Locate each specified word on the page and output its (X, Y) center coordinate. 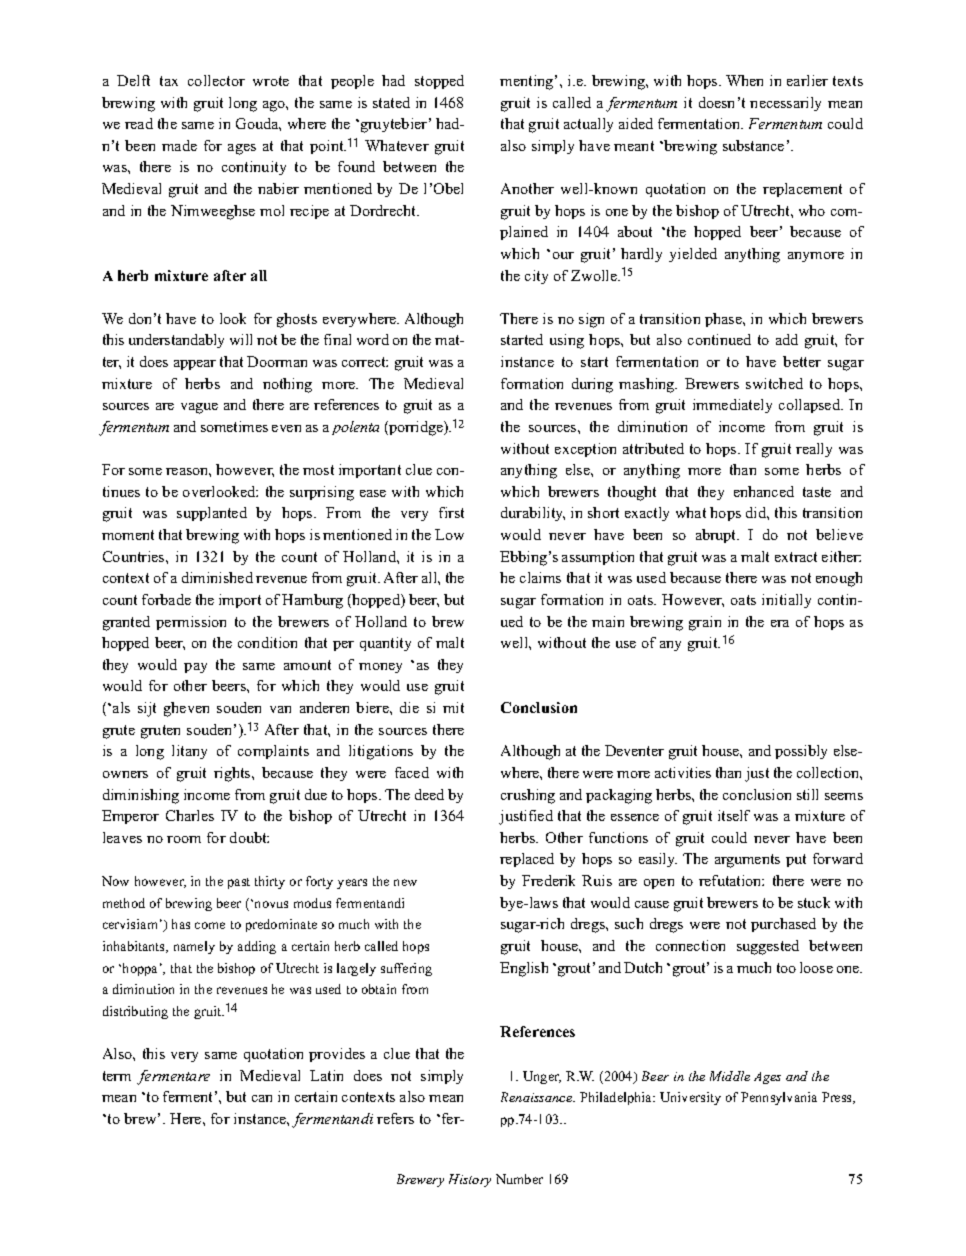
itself (734, 815)
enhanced (764, 491)
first (451, 512)
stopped (439, 82)
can (262, 1098)
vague (199, 408)
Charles (190, 815)
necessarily (785, 104)
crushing (528, 796)
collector (216, 80)
